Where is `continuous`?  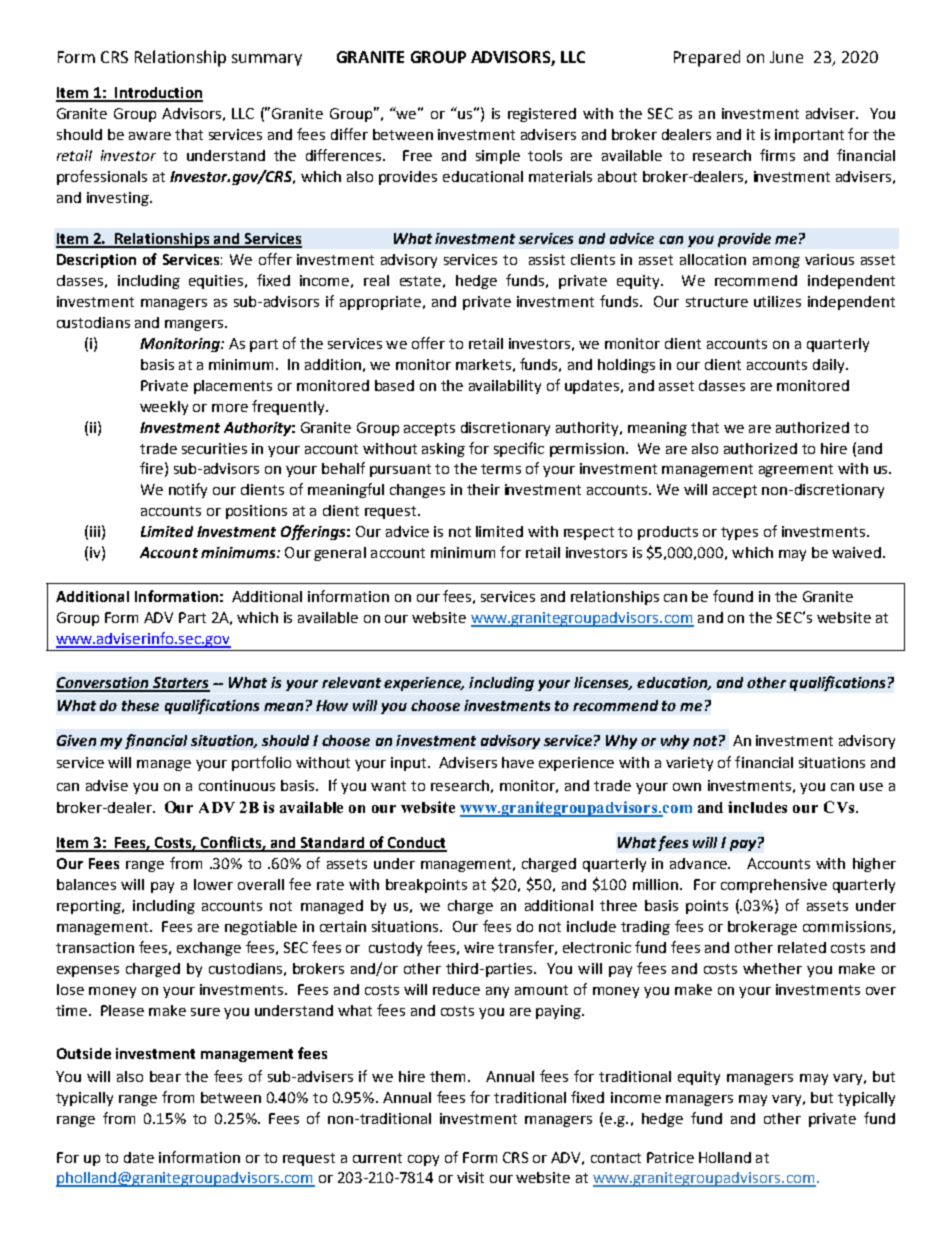
continuous is located at coordinates (237, 785).
